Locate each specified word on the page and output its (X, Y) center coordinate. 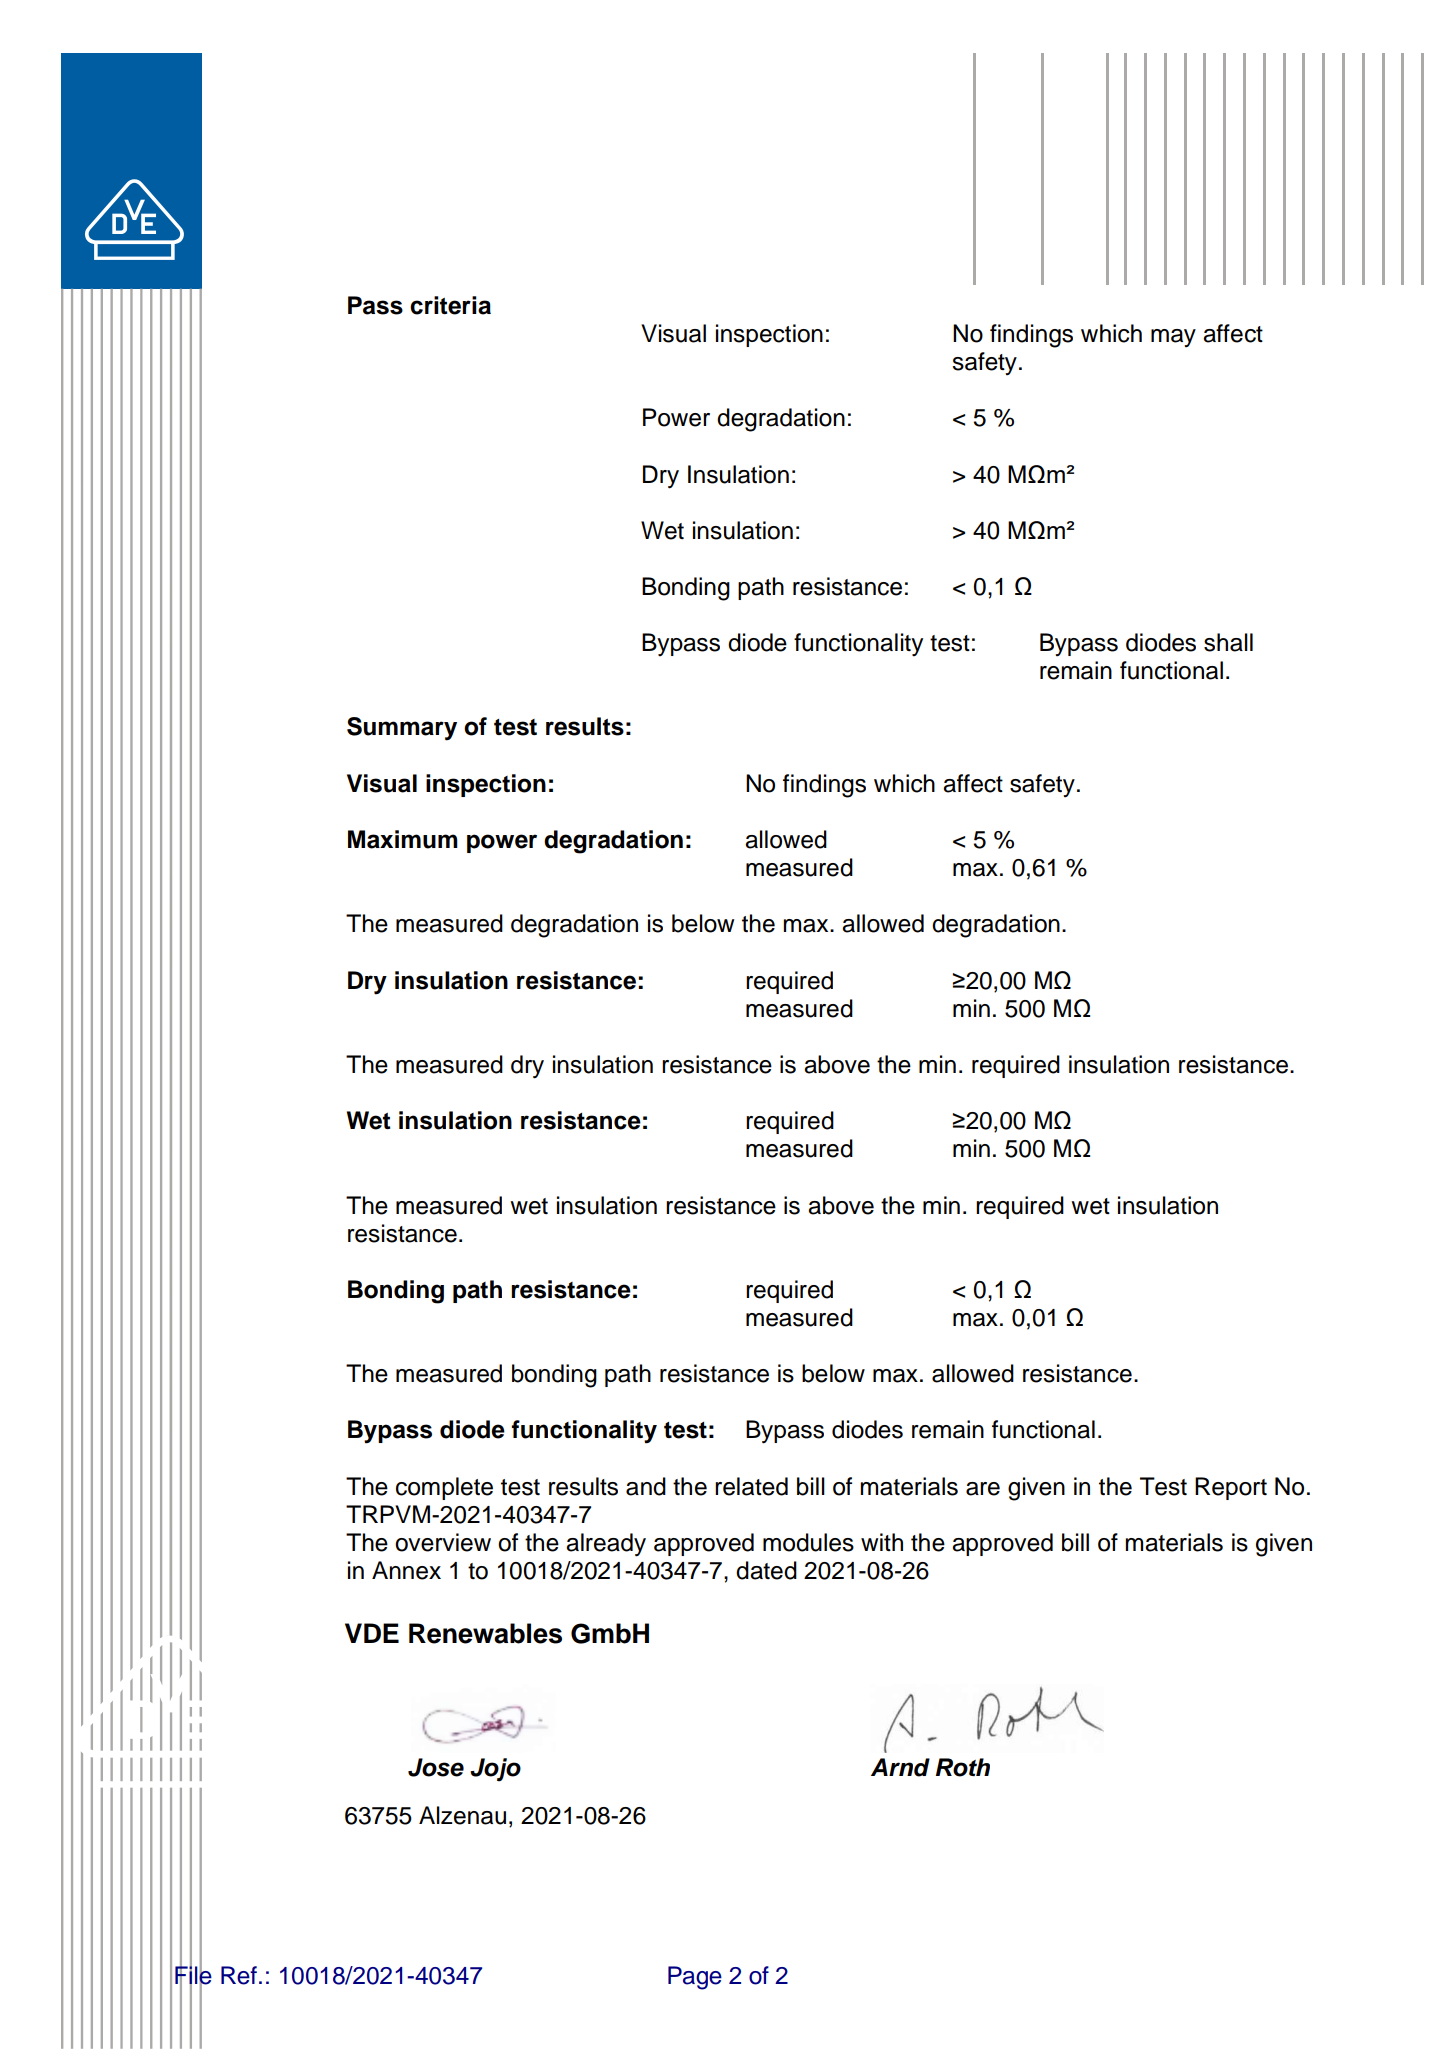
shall (1228, 642)
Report (1231, 1488)
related (751, 1486)
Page (695, 1978)
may (1173, 338)
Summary (402, 729)
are (983, 1489)
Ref (239, 1975)
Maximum (403, 839)
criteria (450, 305)
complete (444, 1488)
